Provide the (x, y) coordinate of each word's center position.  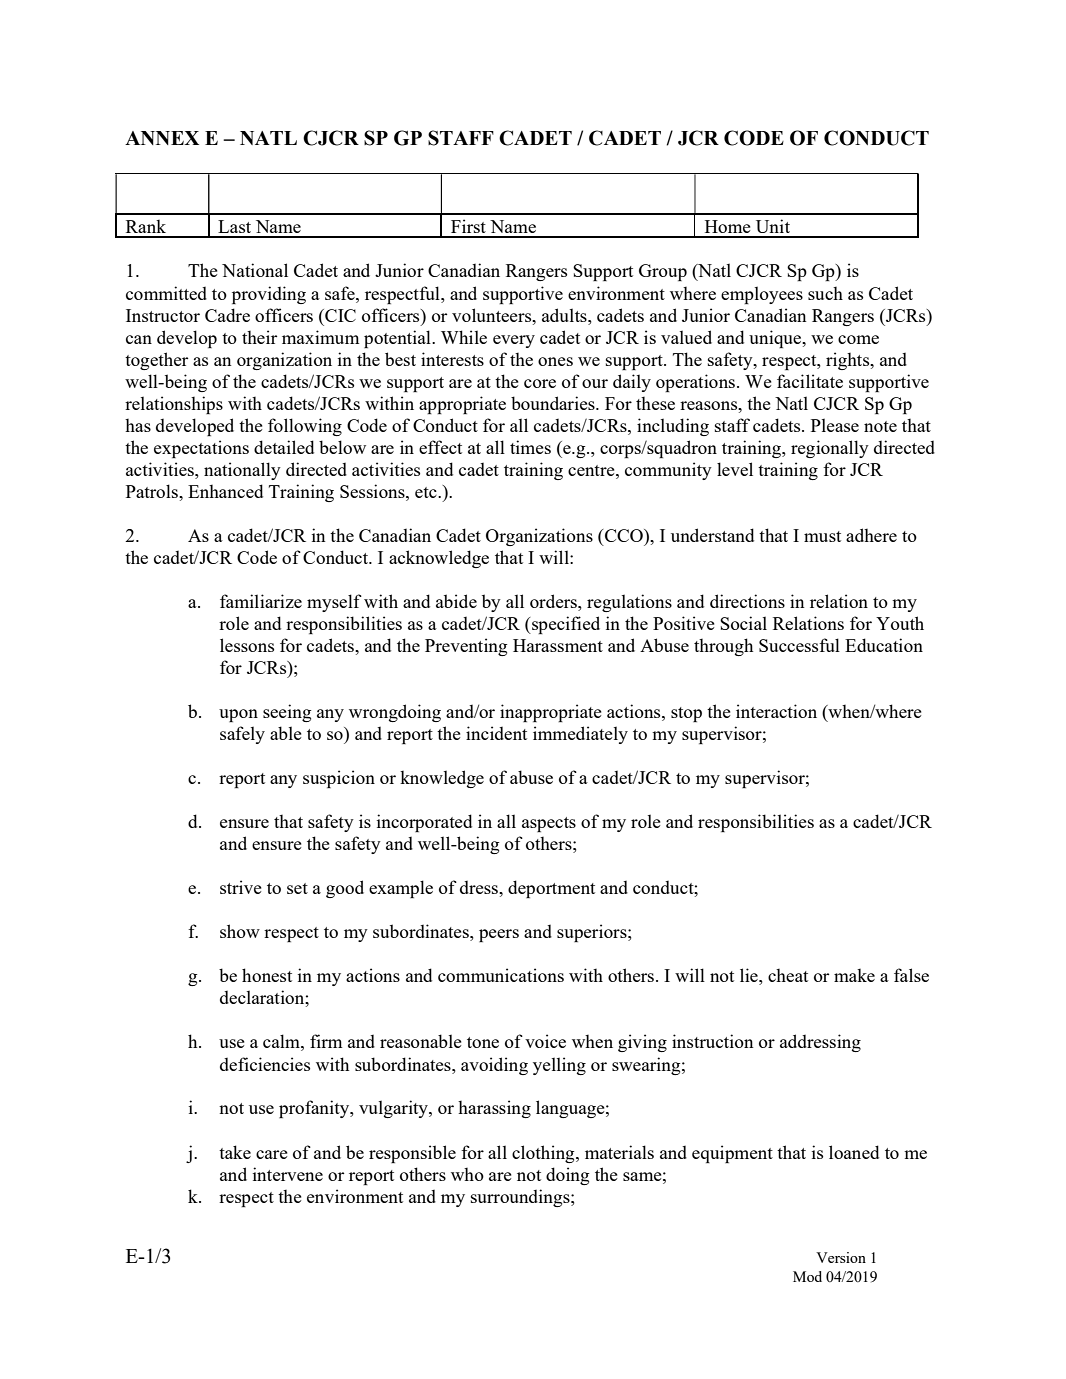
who (467, 1174)
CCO (625, 535)
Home (728, 226)
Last (234, 226)
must (822, 536)
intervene (288, 1174)
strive (241, 887)
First (468, 226)
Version (841, 1257)
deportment (551, 889)
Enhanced (225, 491)
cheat (788, 975)
